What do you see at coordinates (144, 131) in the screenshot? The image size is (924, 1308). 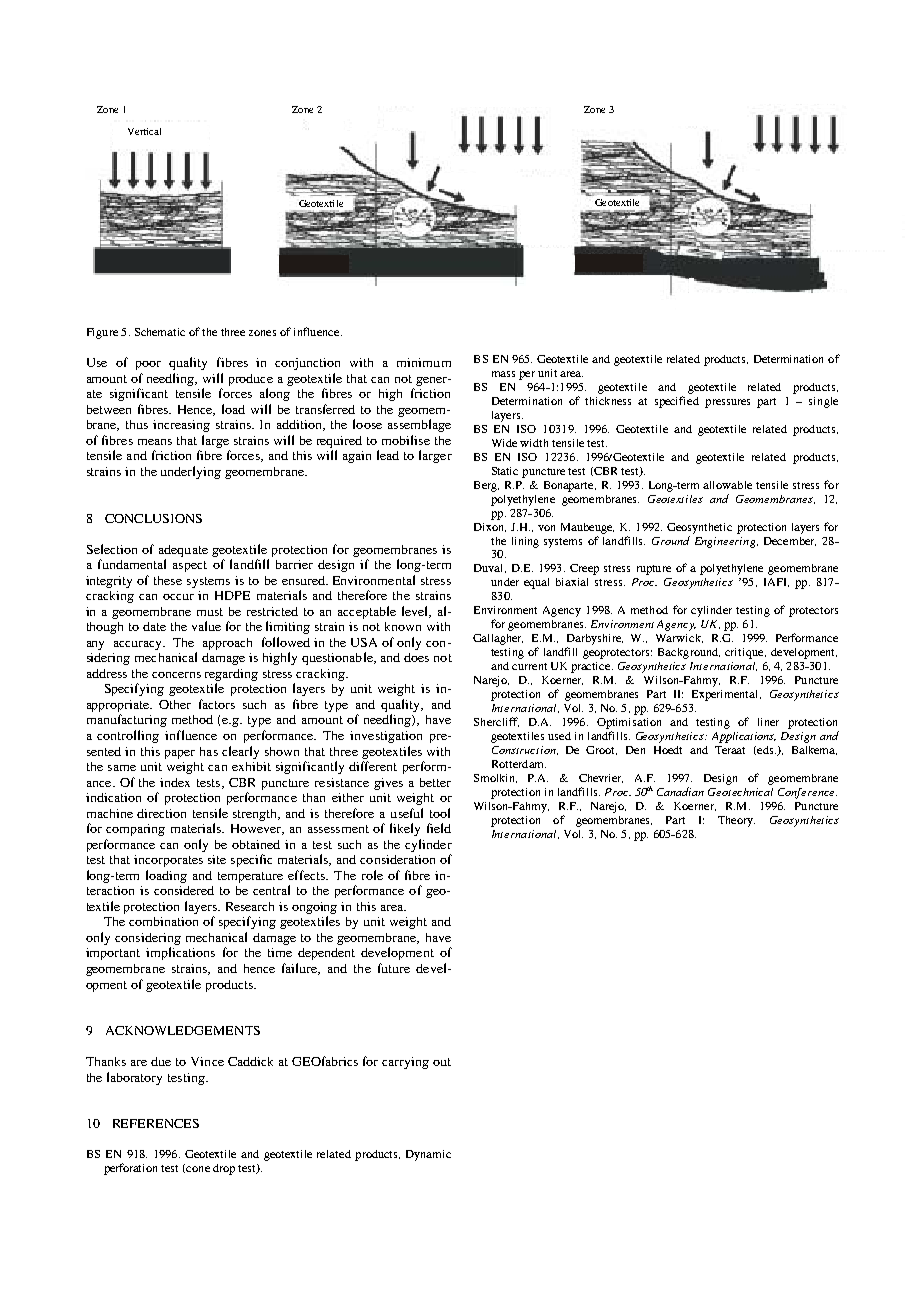 I see `Vertical` at bounding box center [144, 131].
